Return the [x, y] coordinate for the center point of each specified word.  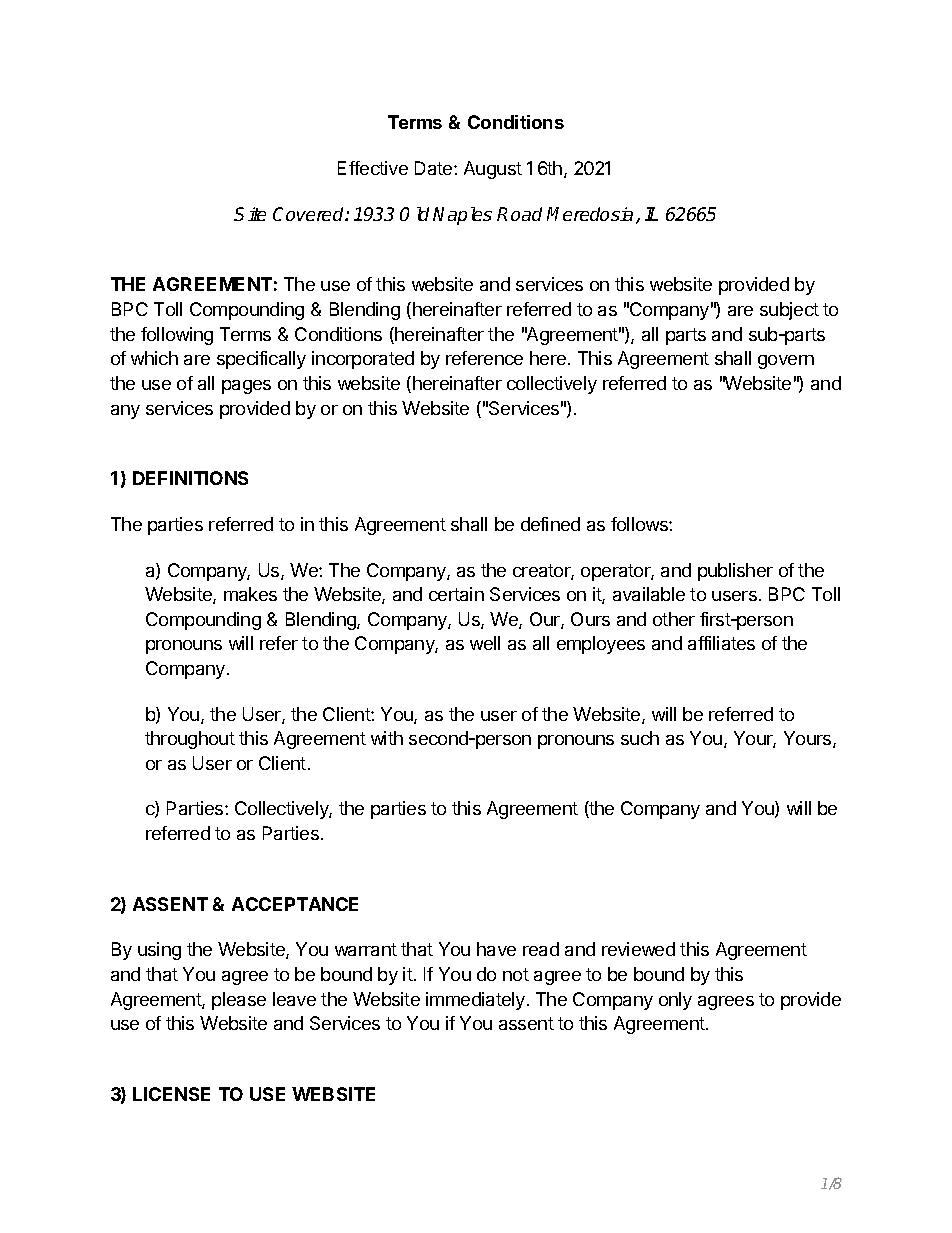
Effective [373, 168]
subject [789, 311]
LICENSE [171, 1094]
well [485, 643]
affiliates [721, 643]
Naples [462, 216]
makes [250, 594]
